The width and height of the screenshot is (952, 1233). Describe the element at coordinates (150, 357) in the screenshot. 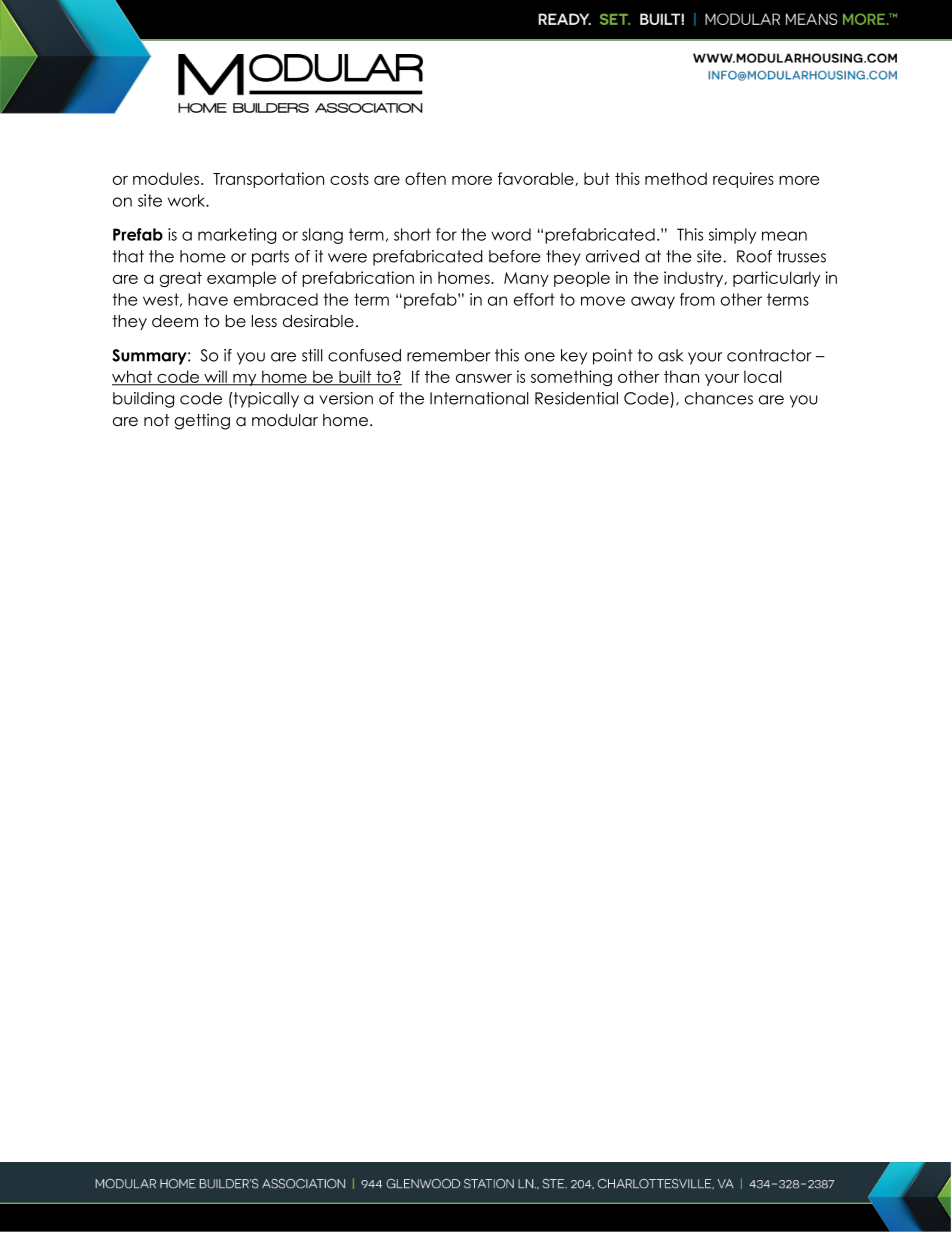

I see `Summary` at that location.
